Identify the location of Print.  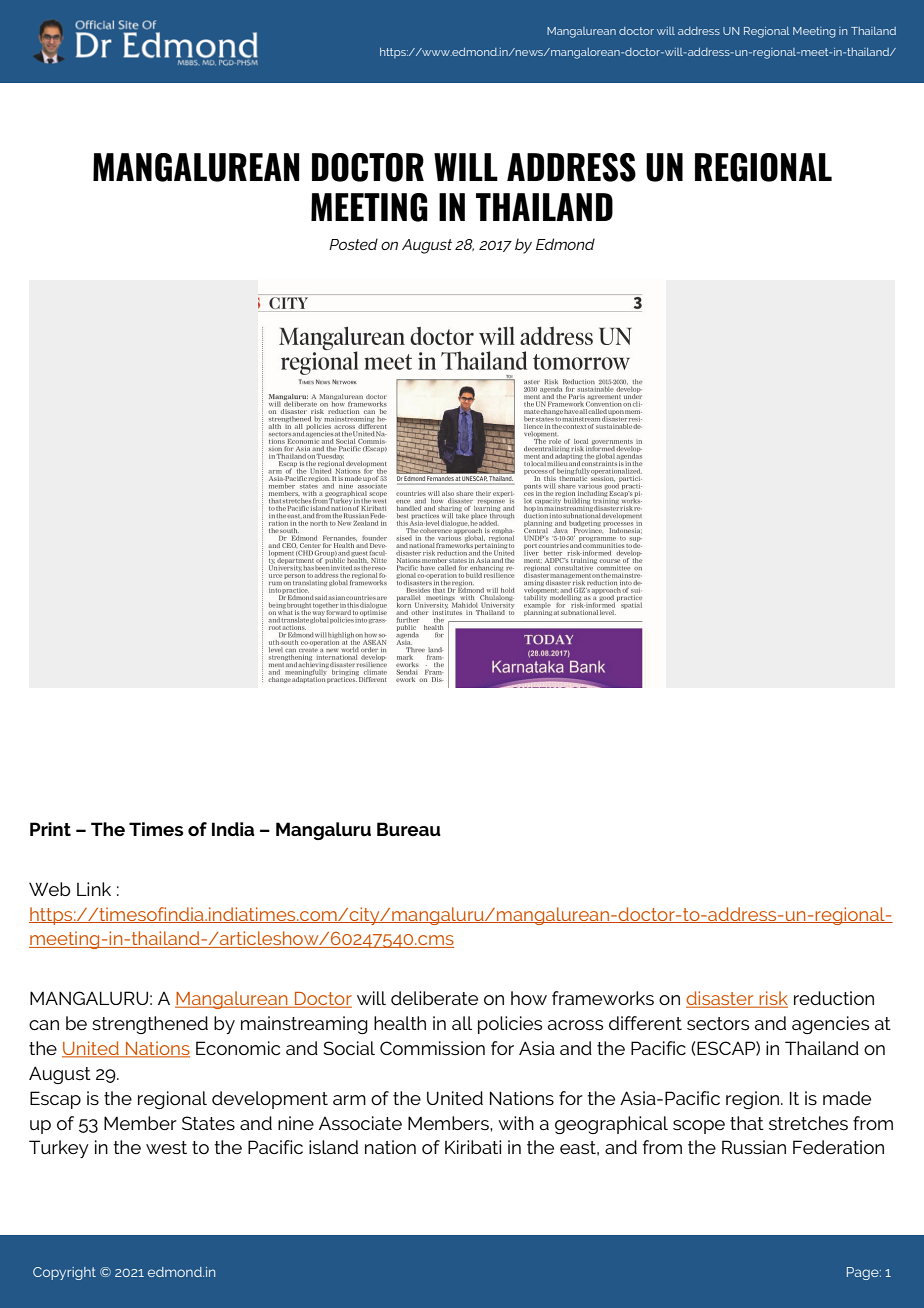
(50, 829).
